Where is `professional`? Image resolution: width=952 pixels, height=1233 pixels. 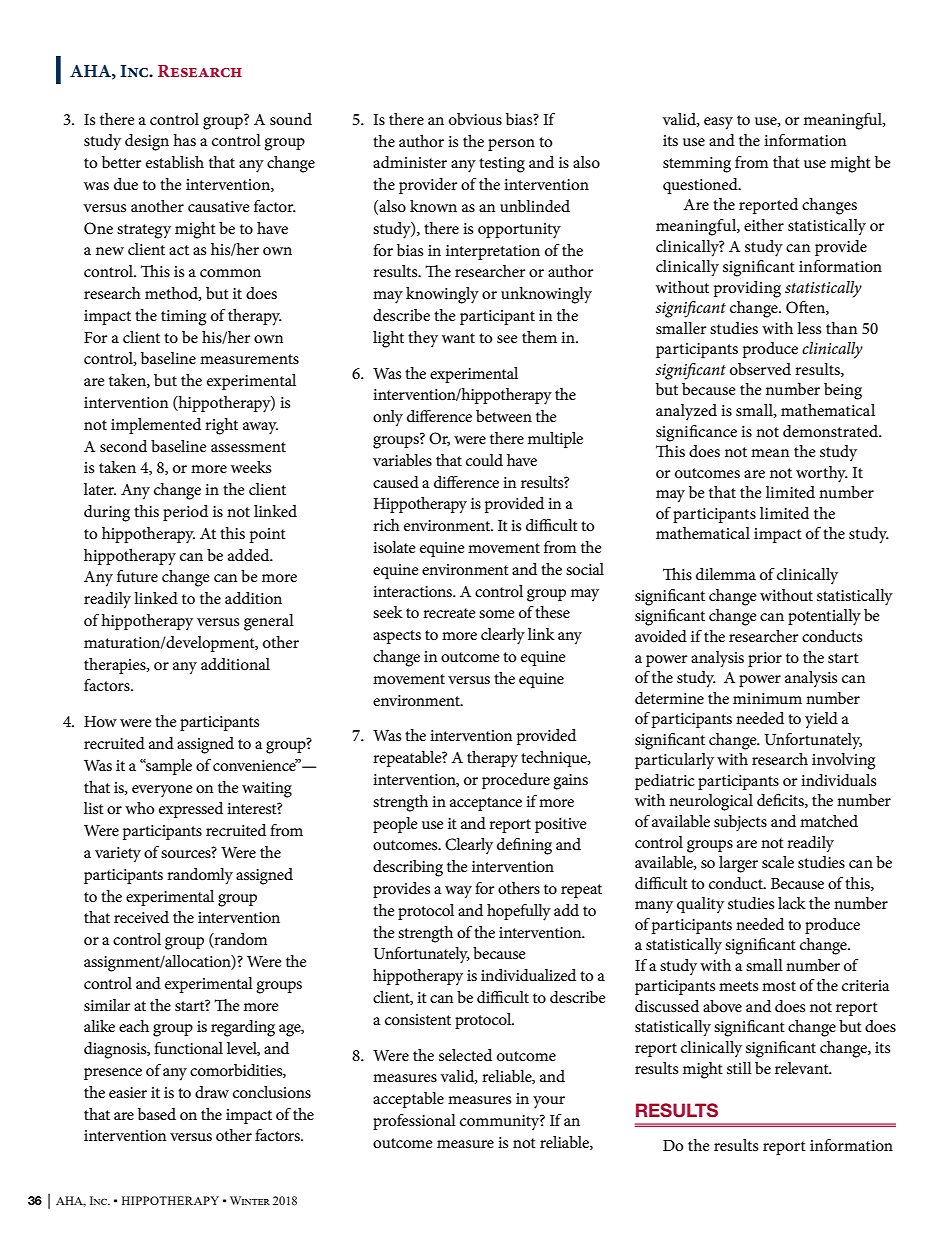 professional is located at coordinates (414, 1122).
